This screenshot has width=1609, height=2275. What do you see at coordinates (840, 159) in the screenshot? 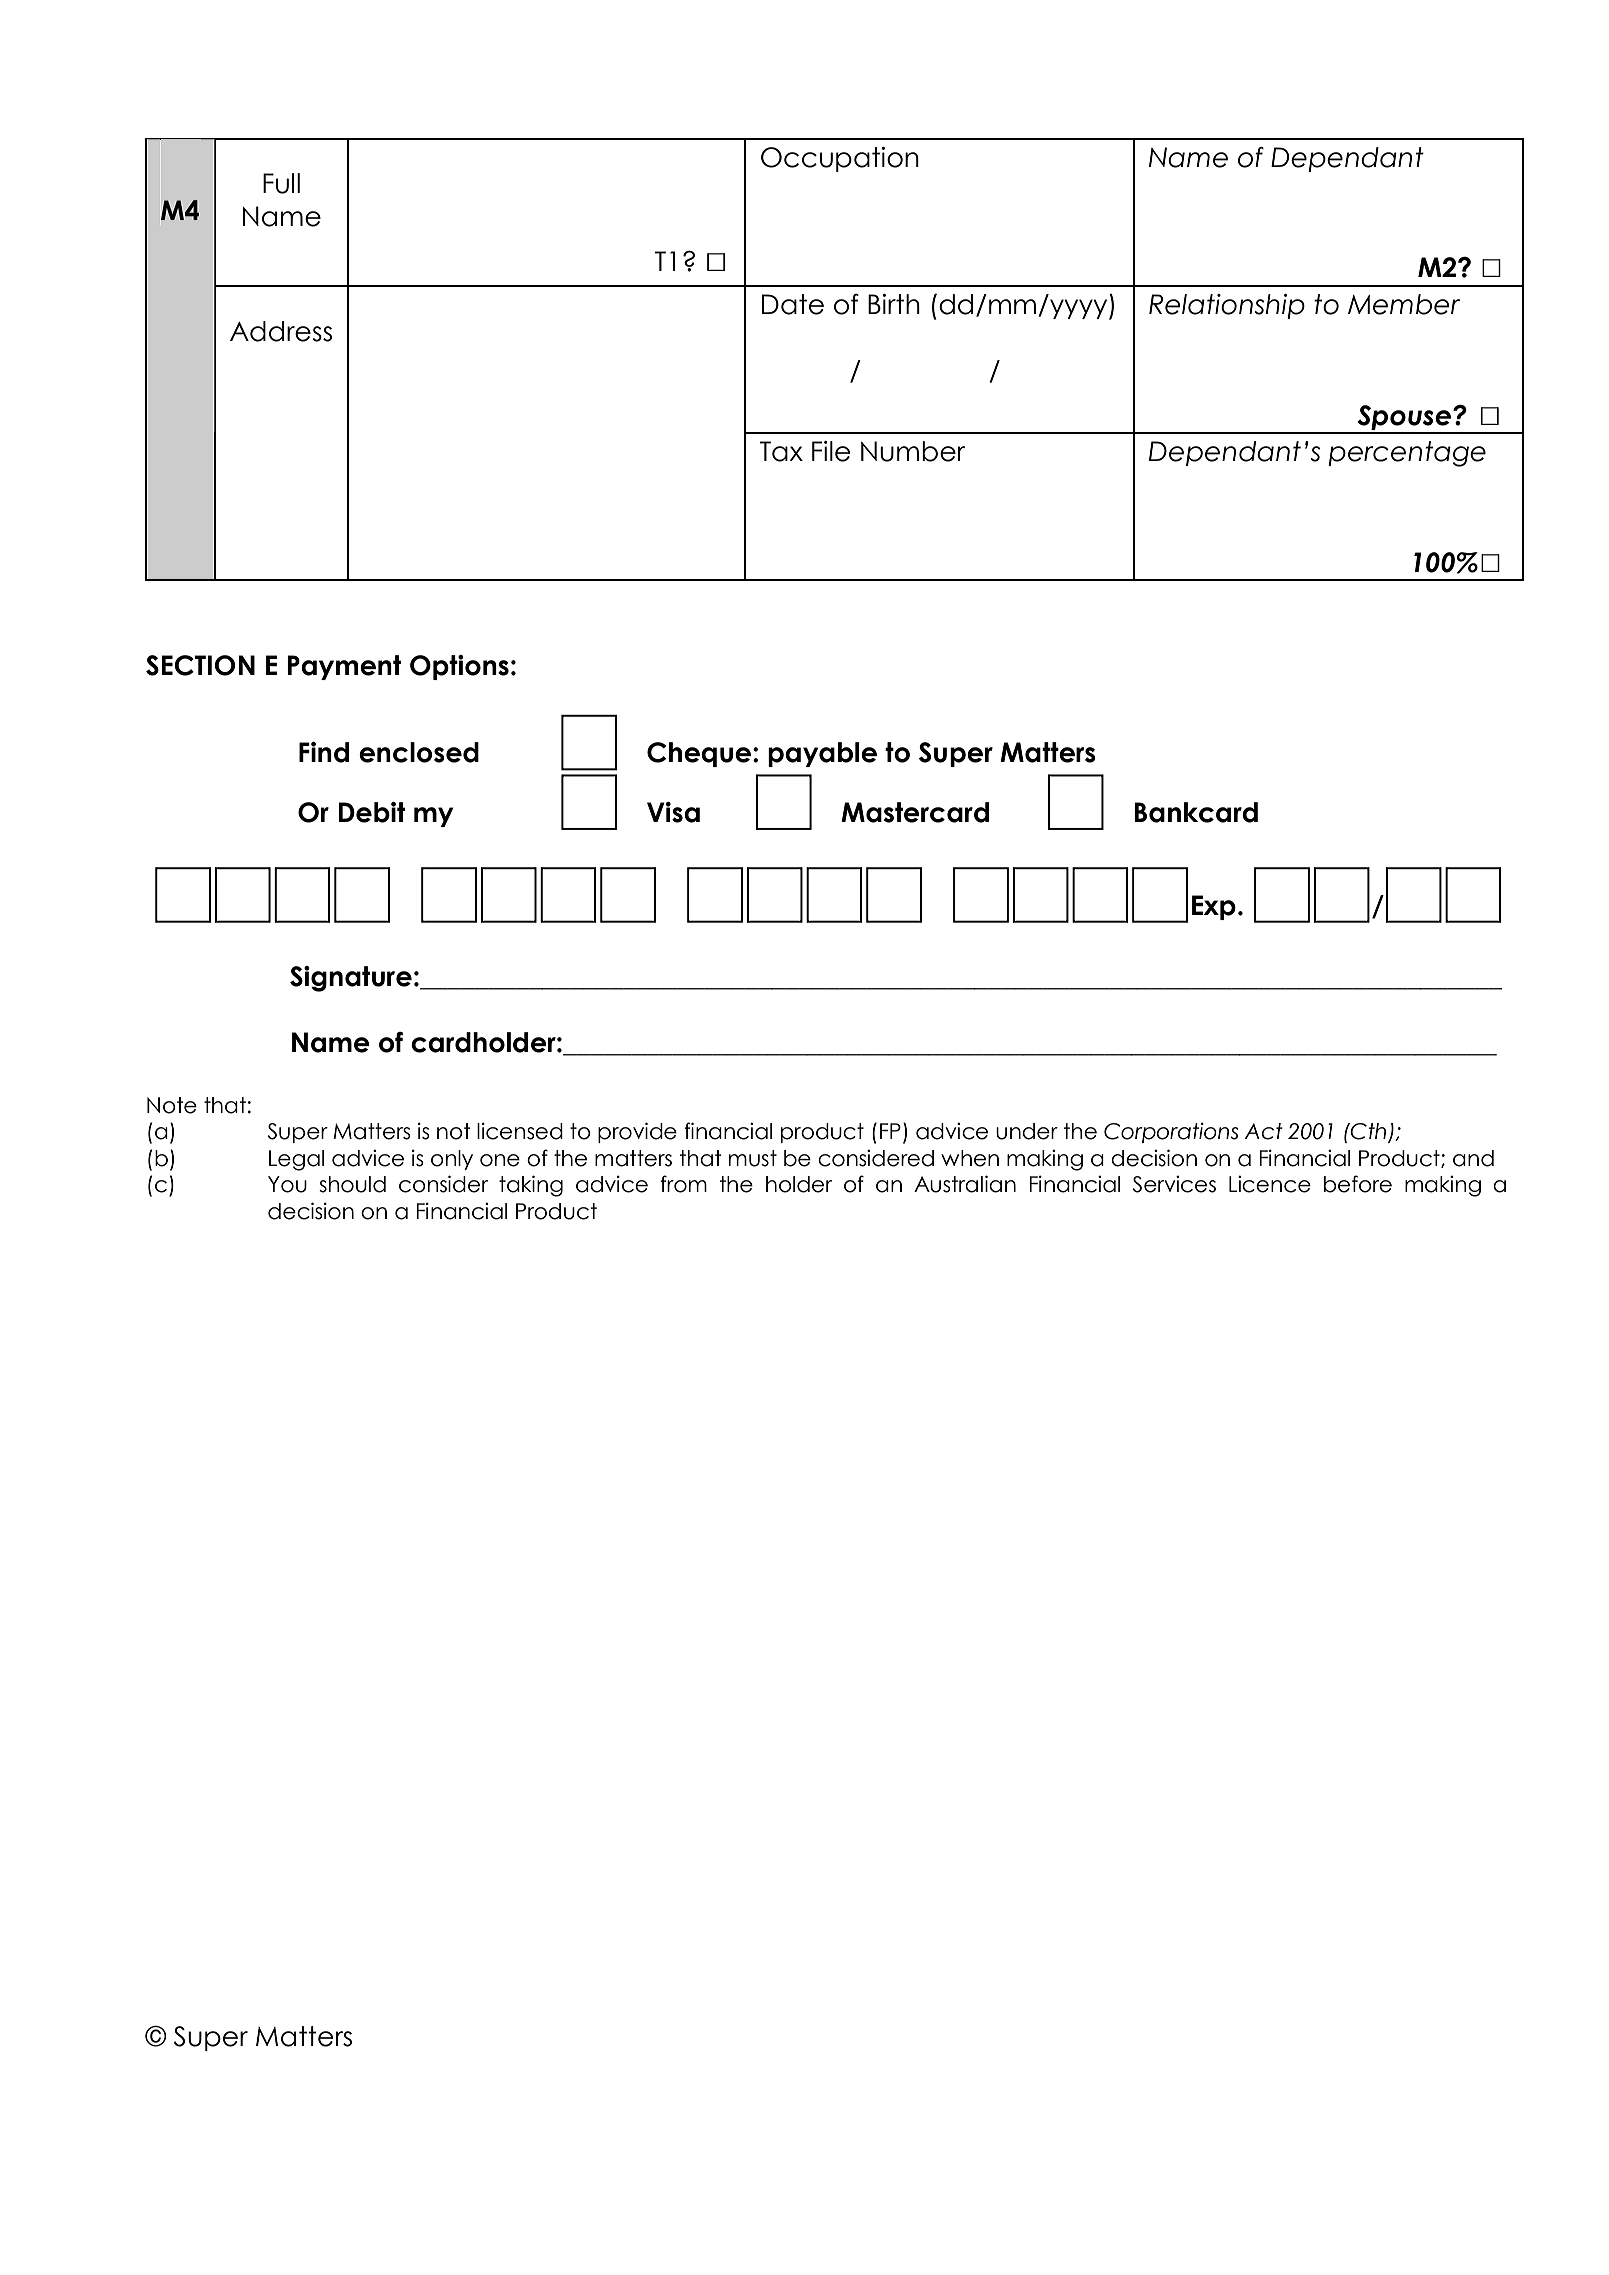
I see `Occupation` at bounding box center [840, 159].
